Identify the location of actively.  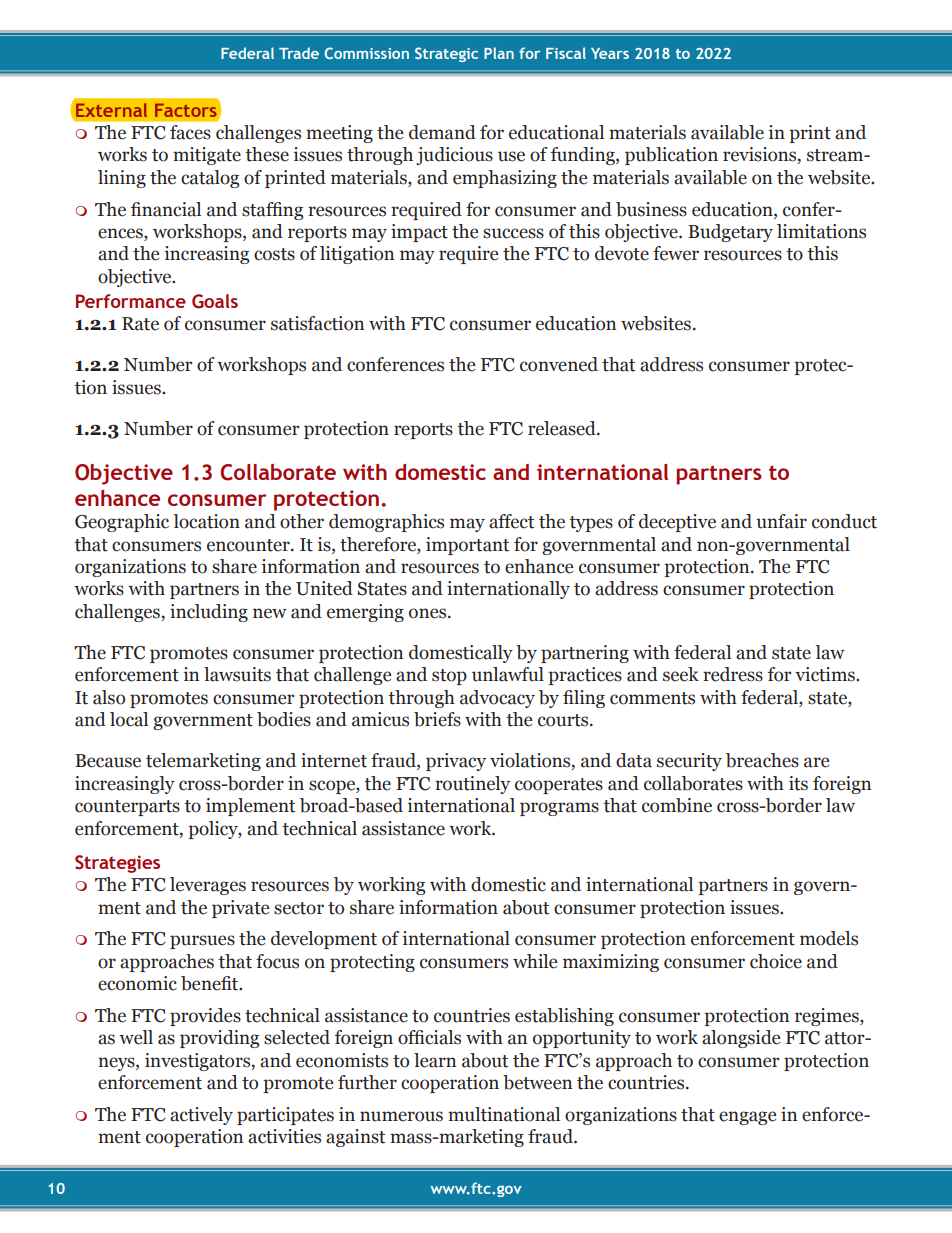
(201, 1116).
